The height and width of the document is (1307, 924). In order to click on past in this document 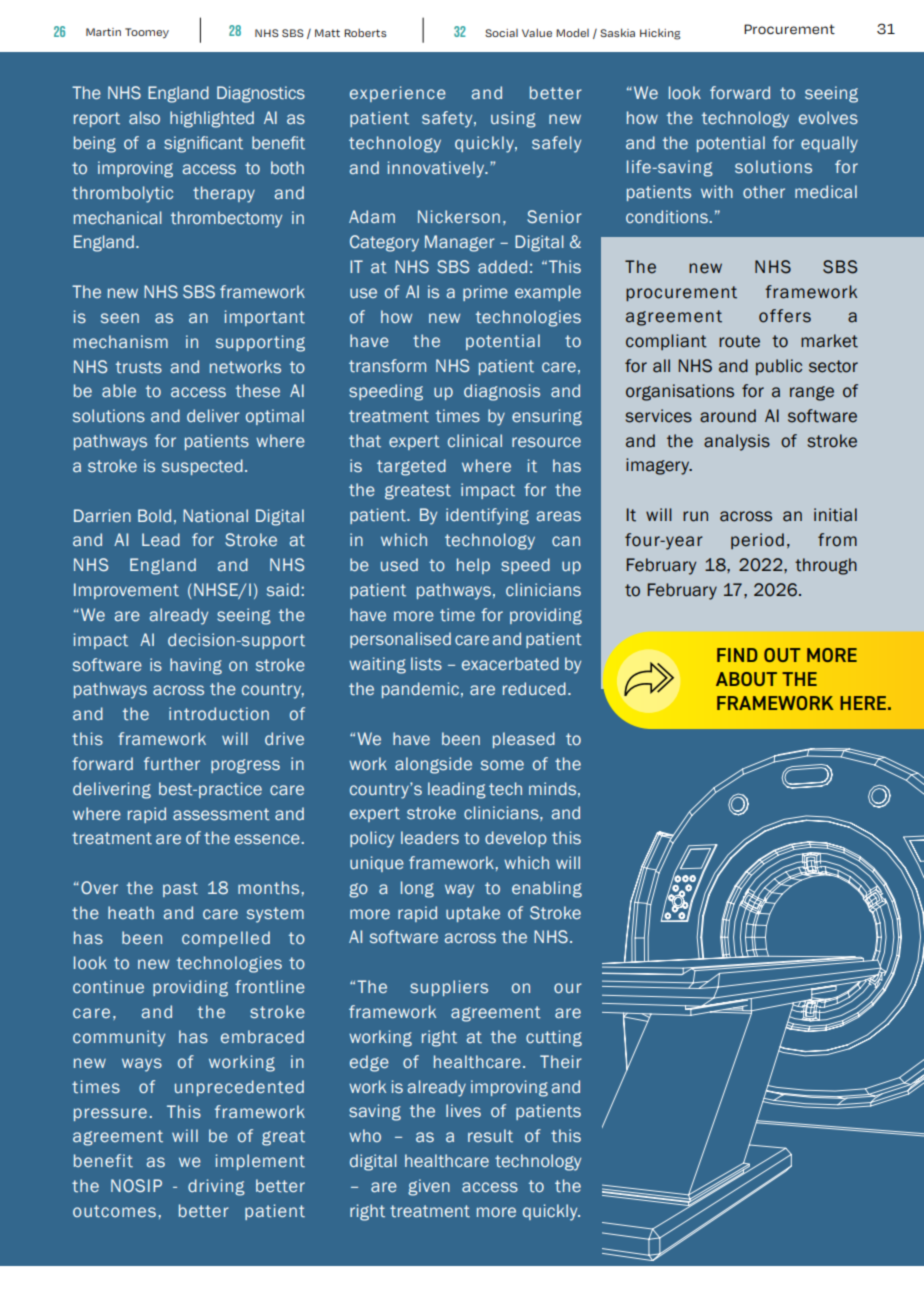, I will do `click(180, 889)`.
